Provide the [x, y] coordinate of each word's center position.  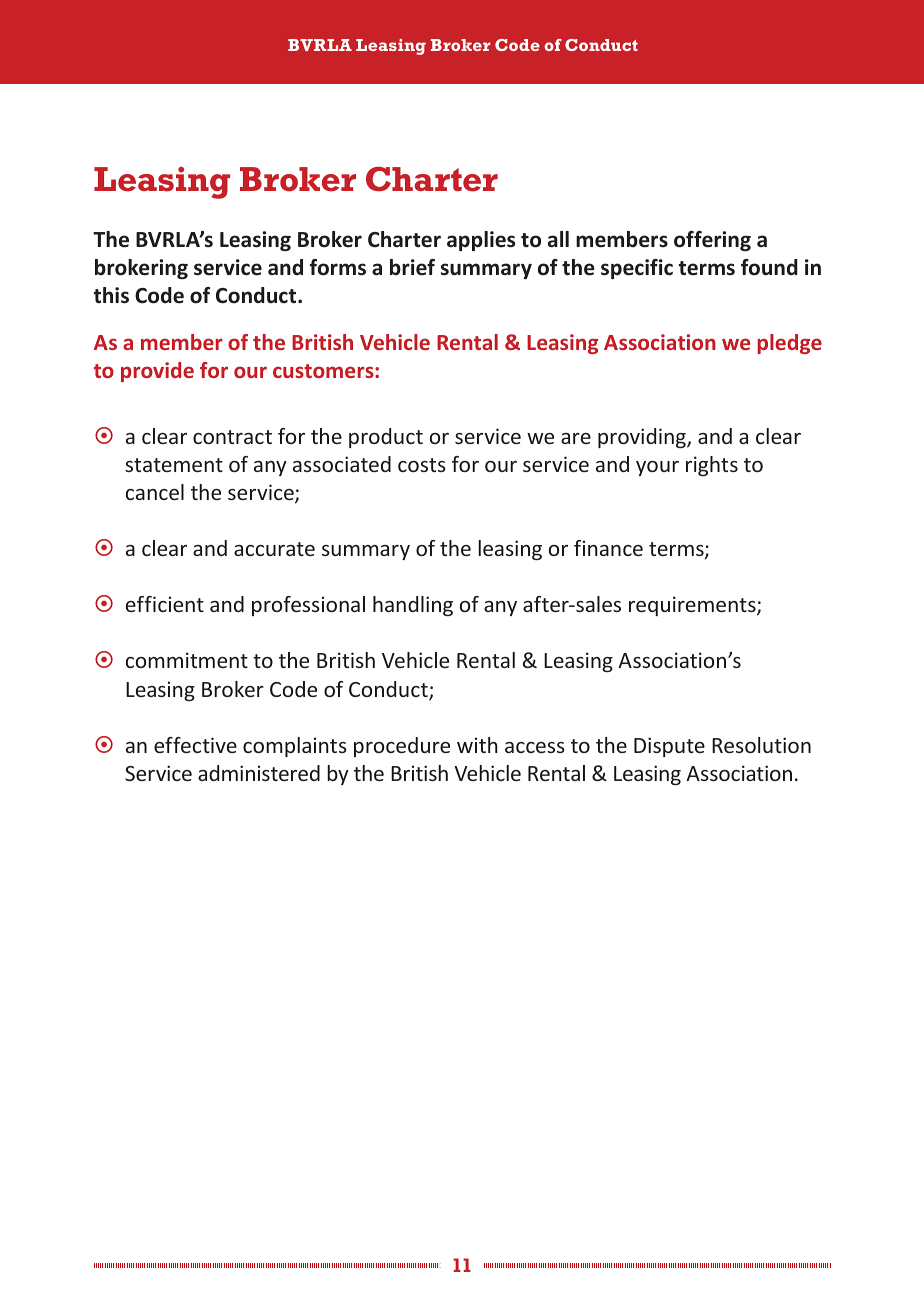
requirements [693, 606]
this [111, 295]
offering [712, 241]
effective [195, 745]
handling [413, 606]
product [386, 438]
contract [232, 437]
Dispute [669, 747]
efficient [165, 604]
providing [643, 438]
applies [481, 241]
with [477, 745]
